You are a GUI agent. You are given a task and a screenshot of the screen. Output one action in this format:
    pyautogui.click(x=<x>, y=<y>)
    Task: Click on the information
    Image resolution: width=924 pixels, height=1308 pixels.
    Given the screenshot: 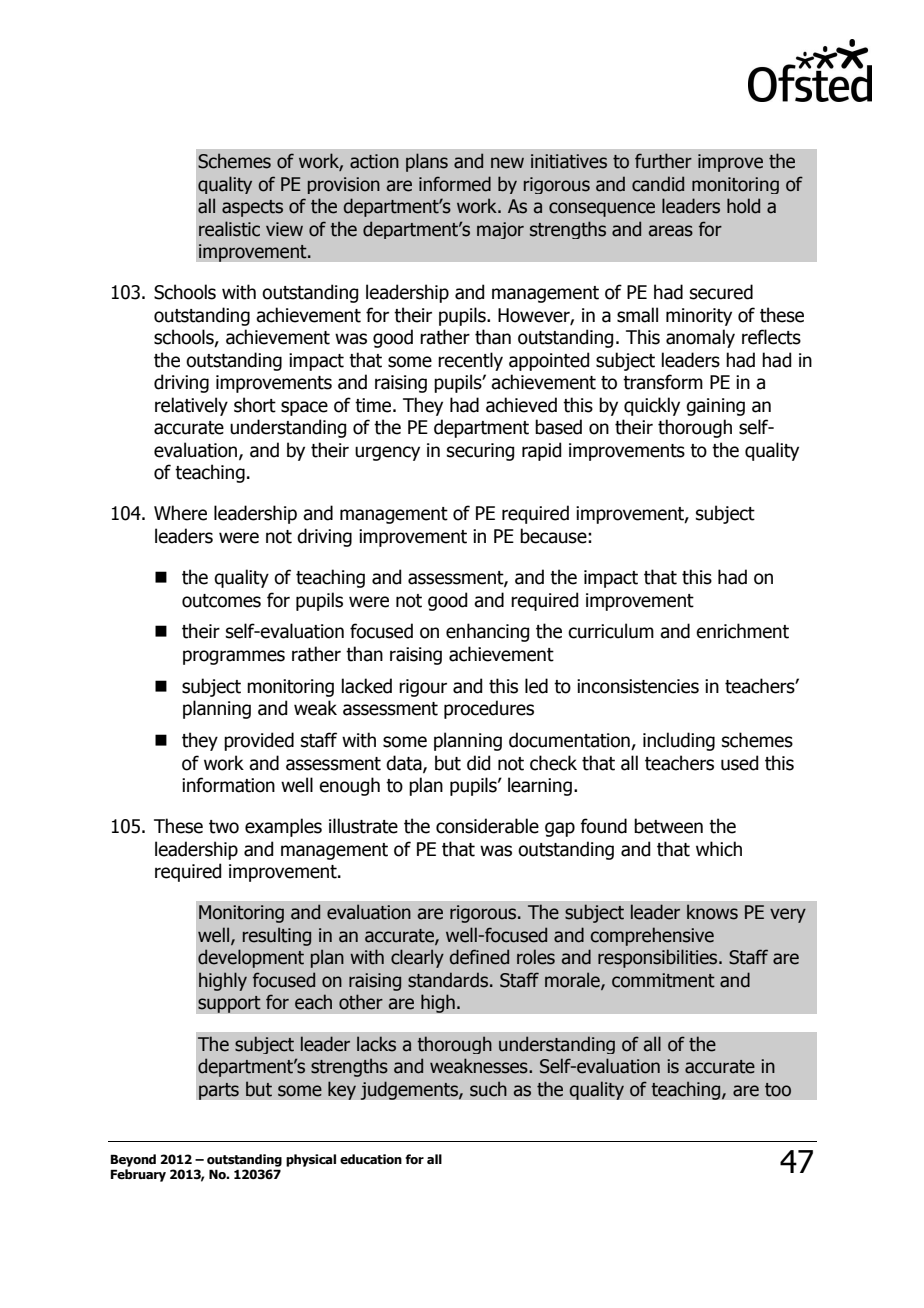 What is the action you would take?
    pyautogui.click(x=228, y=785)
